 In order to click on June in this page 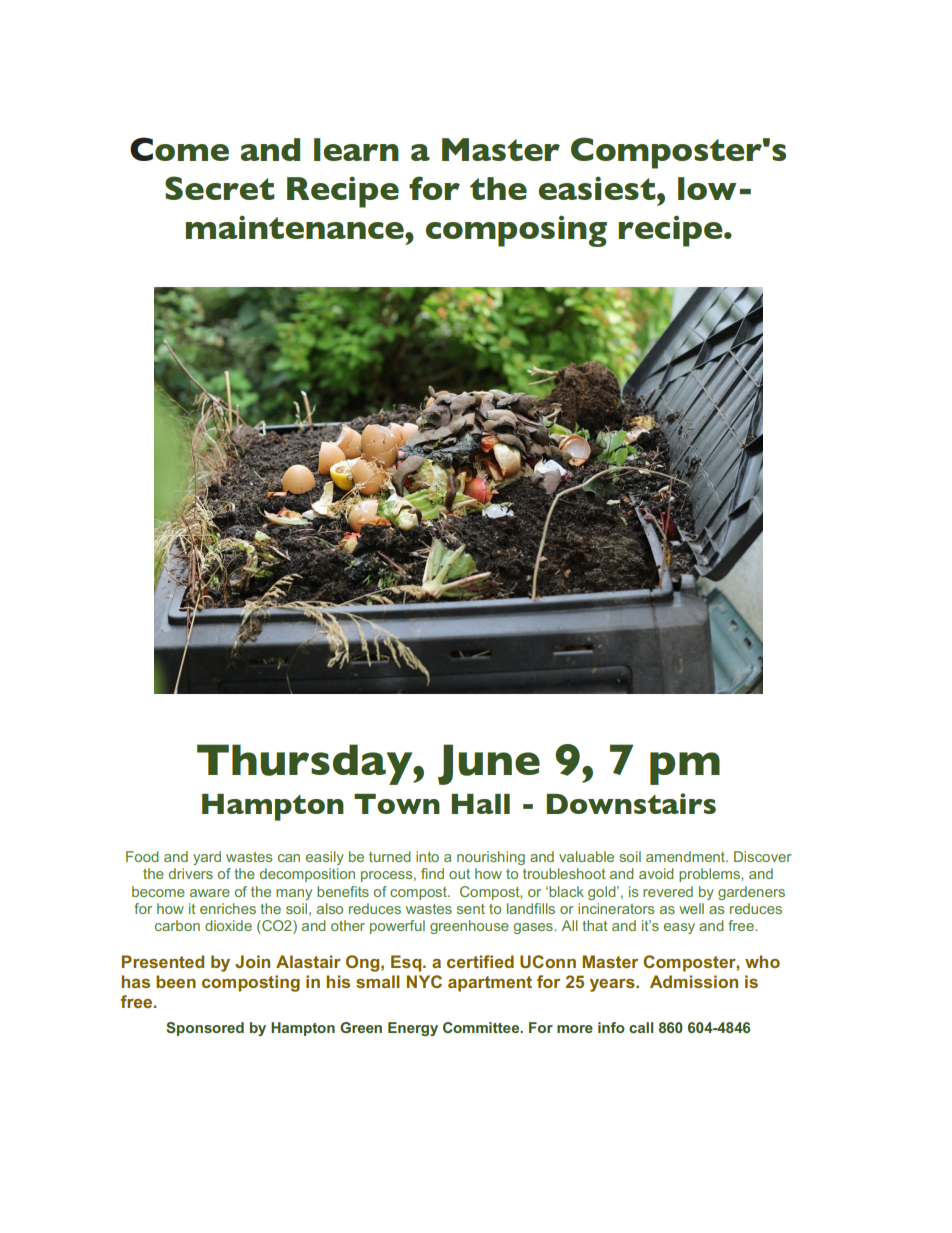, I will do `click(489, 764)`.
